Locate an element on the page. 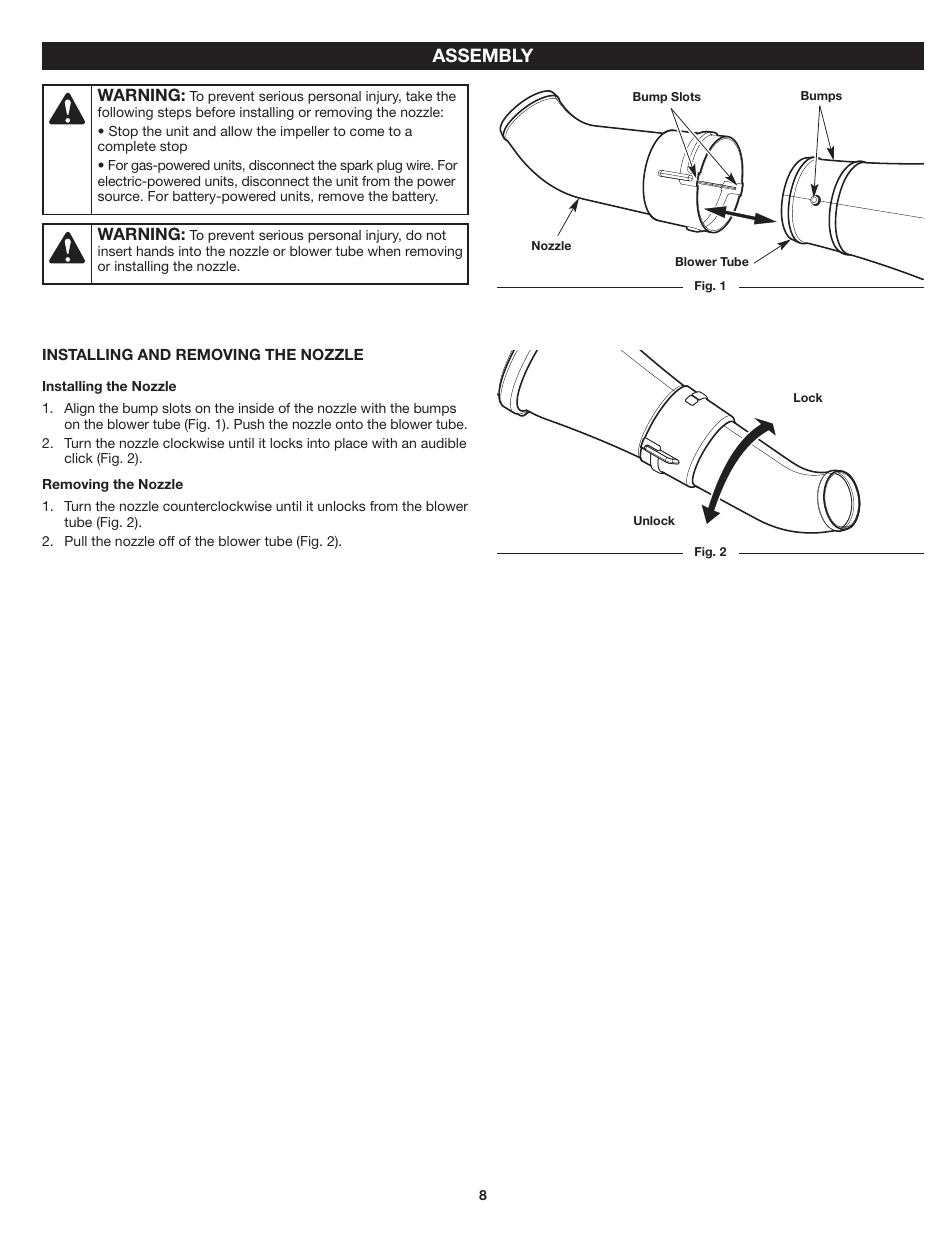 This document has height=1233, width=952. when is located at coordinates (384, 251).
